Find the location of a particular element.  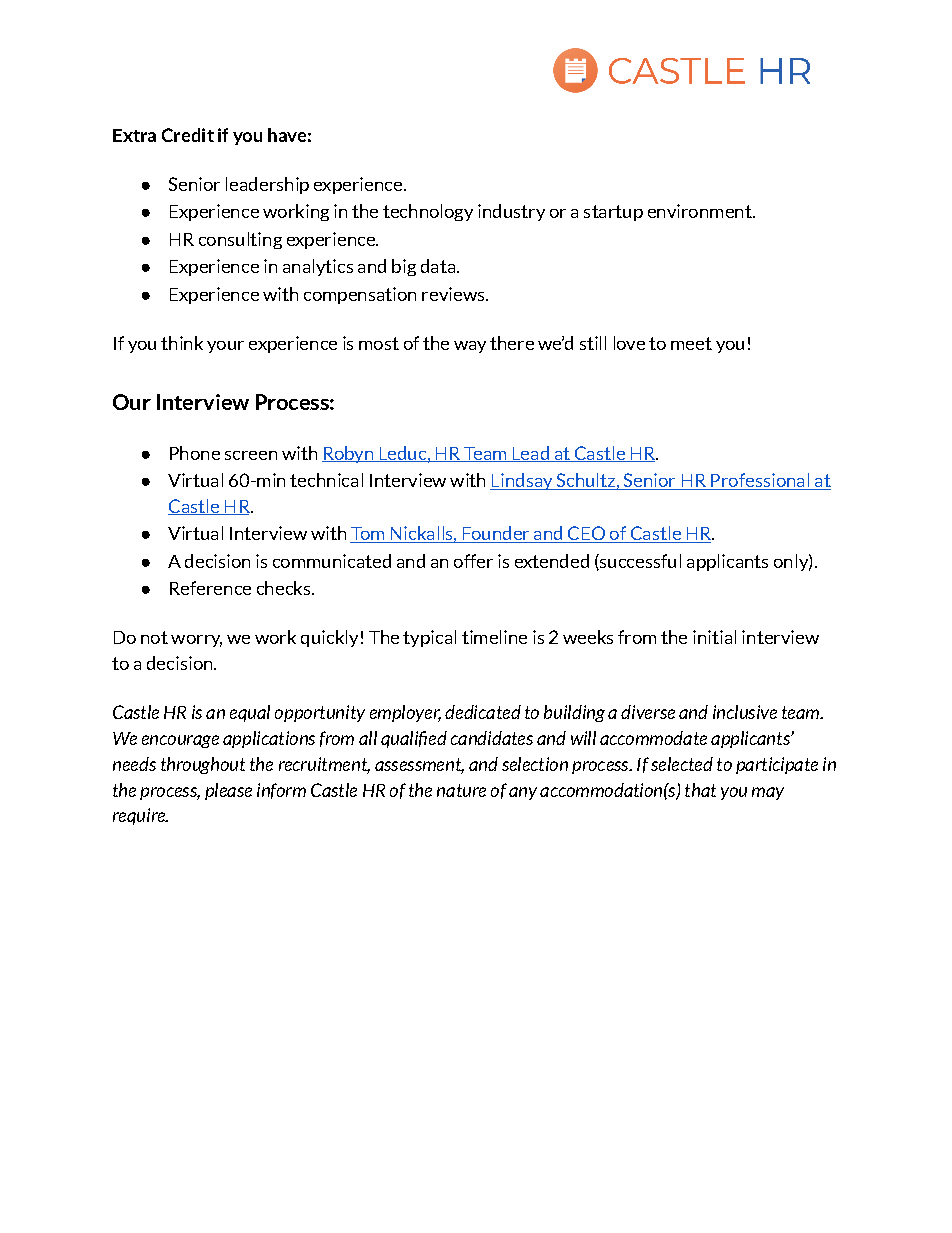

technology is located at coordinates (428, 212).
